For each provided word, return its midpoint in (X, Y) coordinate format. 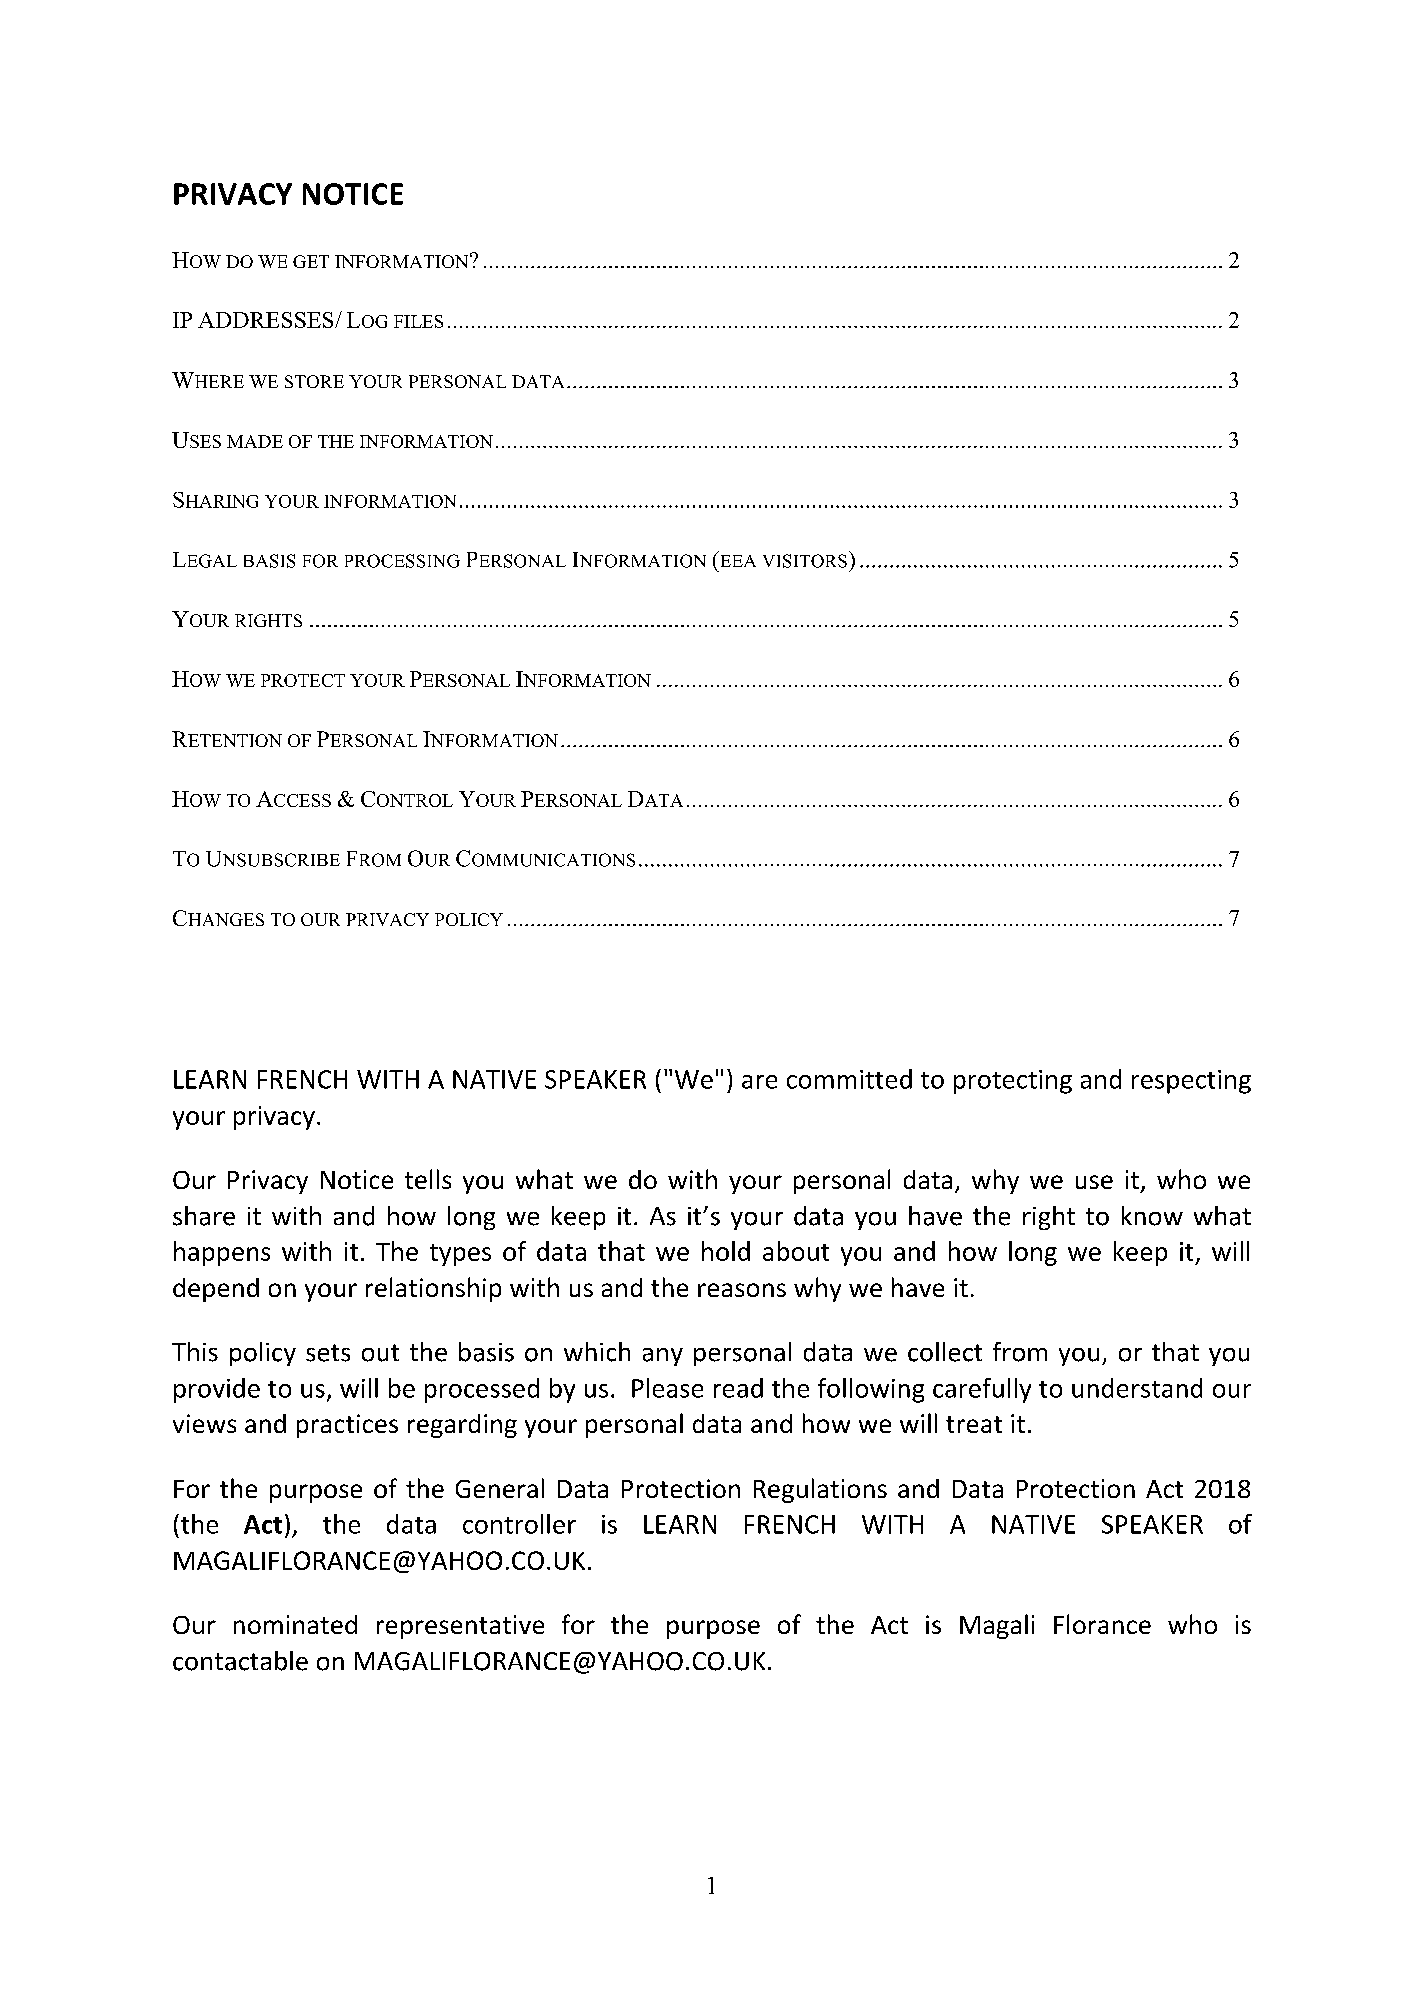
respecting (1191, 1082)
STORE (314, 381)
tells (428, 1179)
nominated (295, 1624)
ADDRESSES (267, 320)
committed (849, 1079)
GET (311, 261)
